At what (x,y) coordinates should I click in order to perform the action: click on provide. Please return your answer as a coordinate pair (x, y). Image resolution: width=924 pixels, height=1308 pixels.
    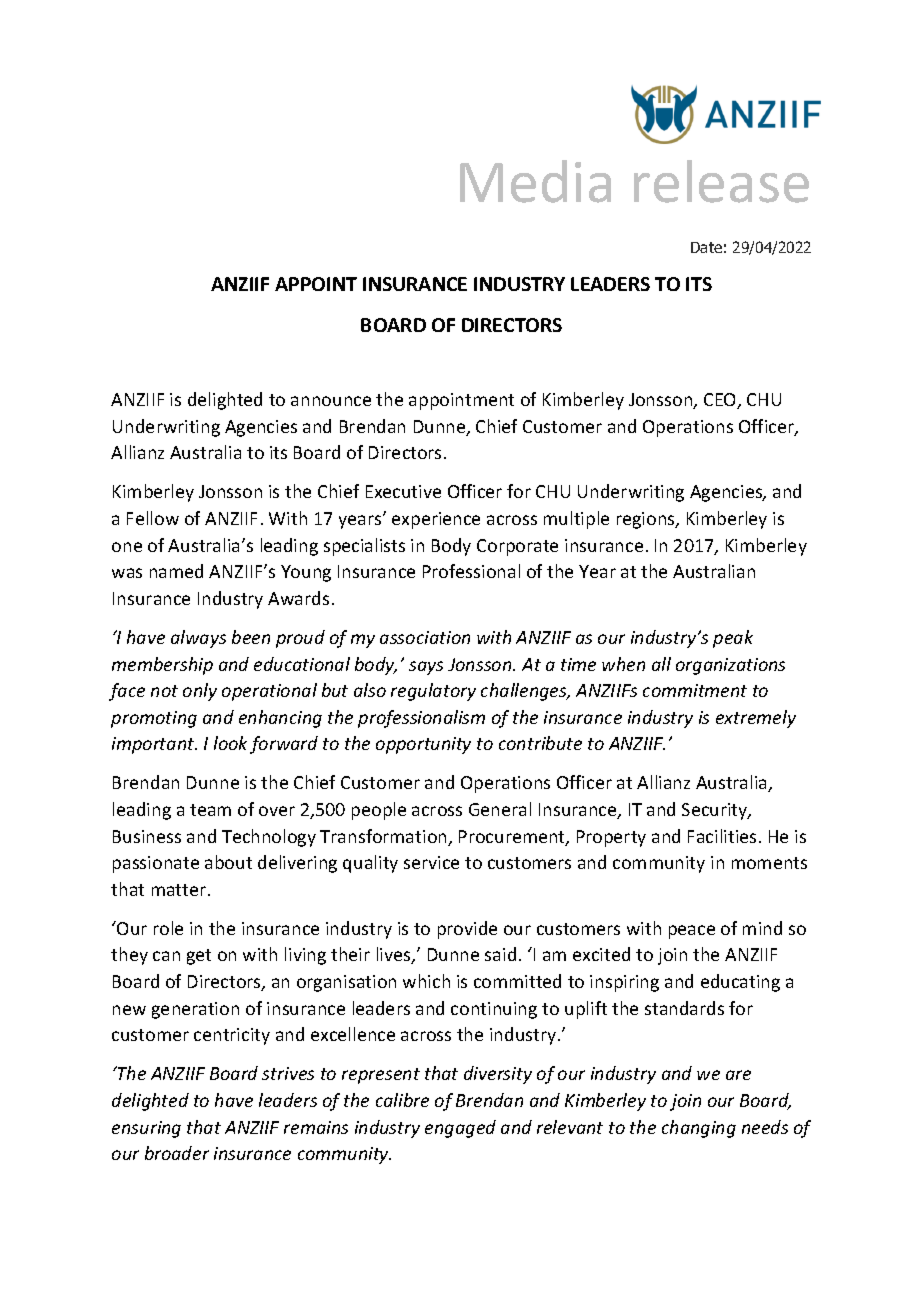
    Looking at the image, I should click on (467, 930).
